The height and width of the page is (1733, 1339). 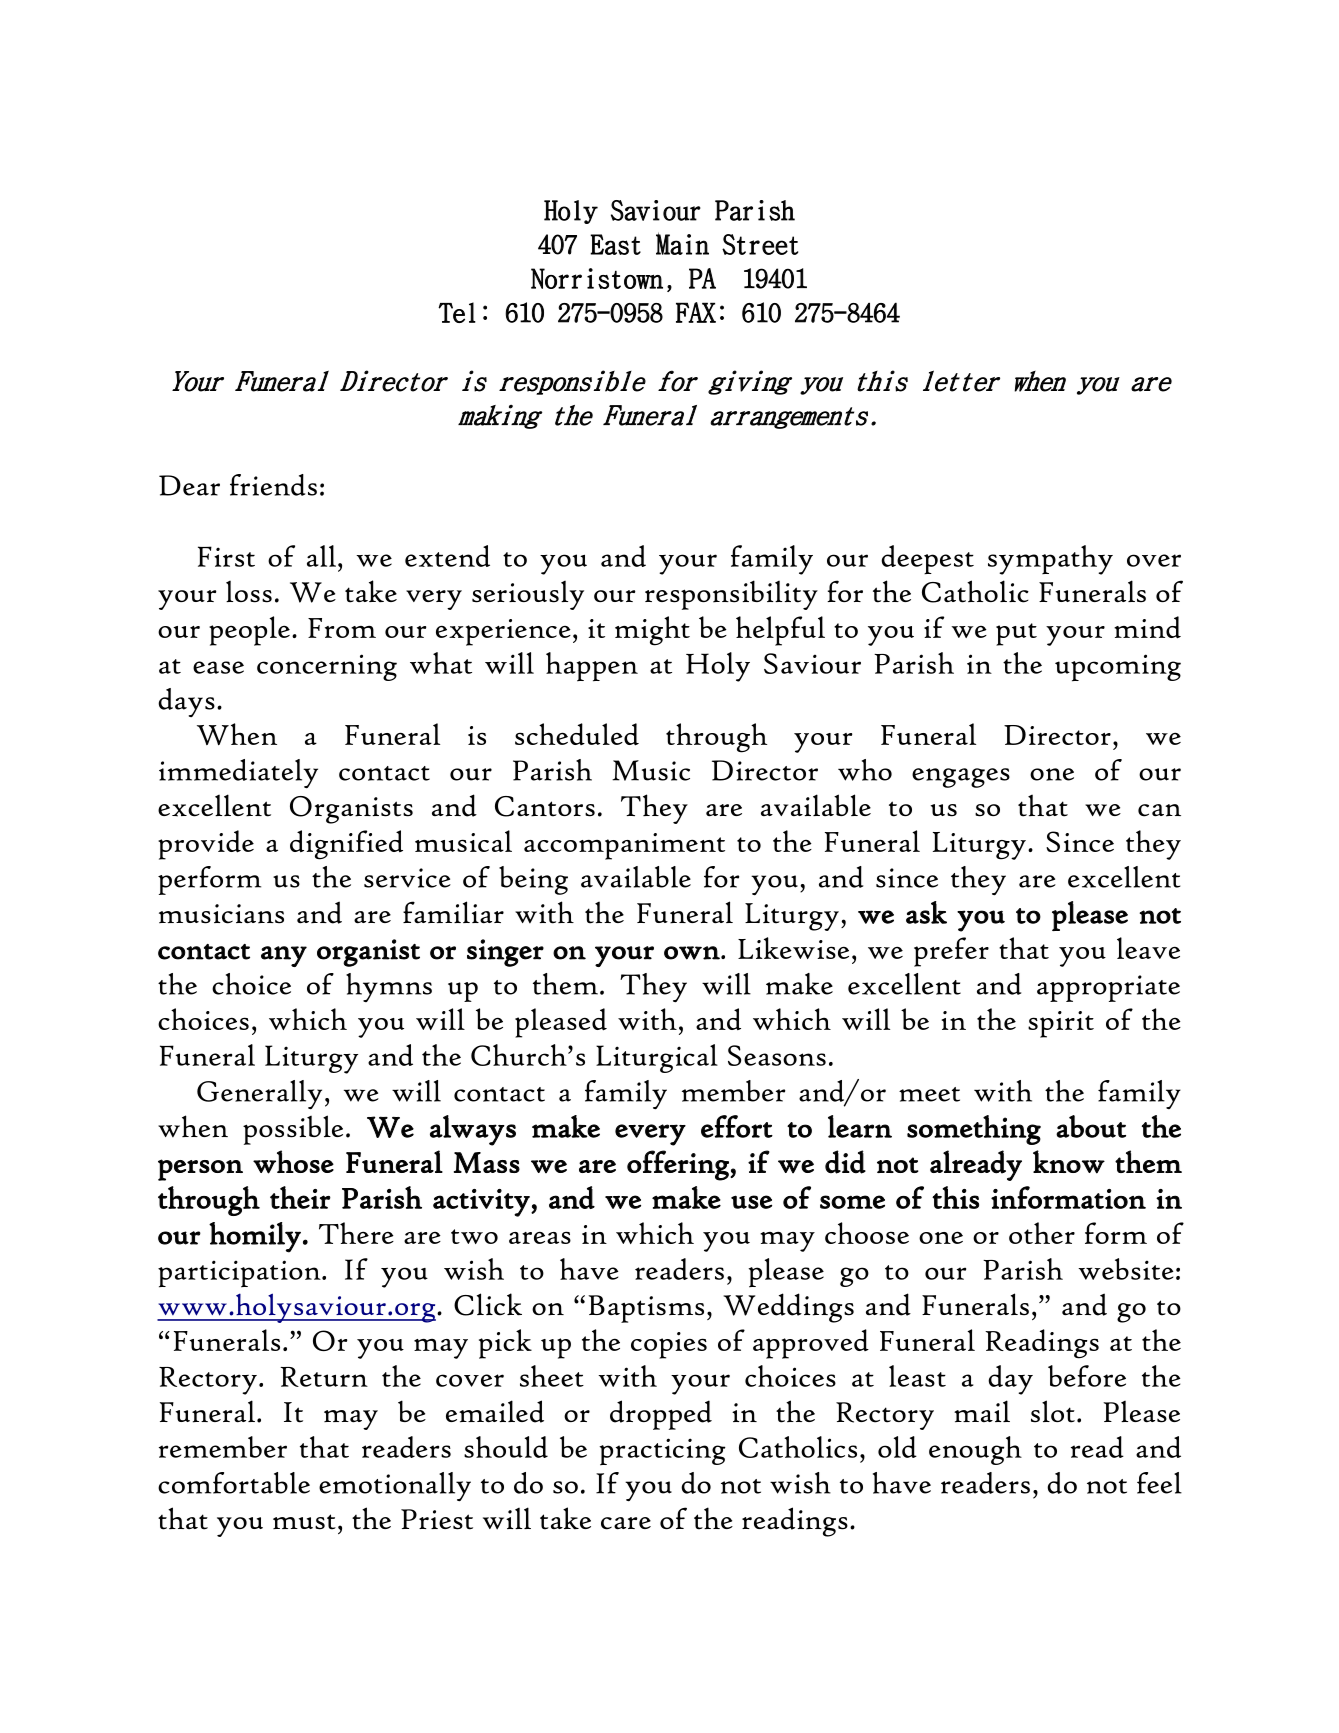 What do you see at coordinates (926, 912) in the page?
I see `ask` at bounding box center [926, 912].
